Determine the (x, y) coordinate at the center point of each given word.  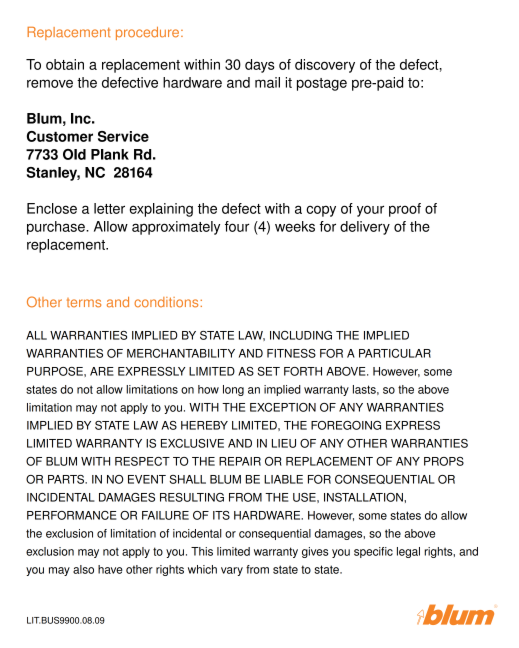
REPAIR (240, 461)
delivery (365, 228)
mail (267, 82)
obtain (65, 64)
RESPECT (142, 461)
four (237, 226)
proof (405, 210)
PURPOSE (56, 371)
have (110, 569)
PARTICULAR (395, 353)
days (260, 66)
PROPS (444, 461)
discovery (325, 66)
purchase (57, 228)
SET (268, 371)
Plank (110, 154)
